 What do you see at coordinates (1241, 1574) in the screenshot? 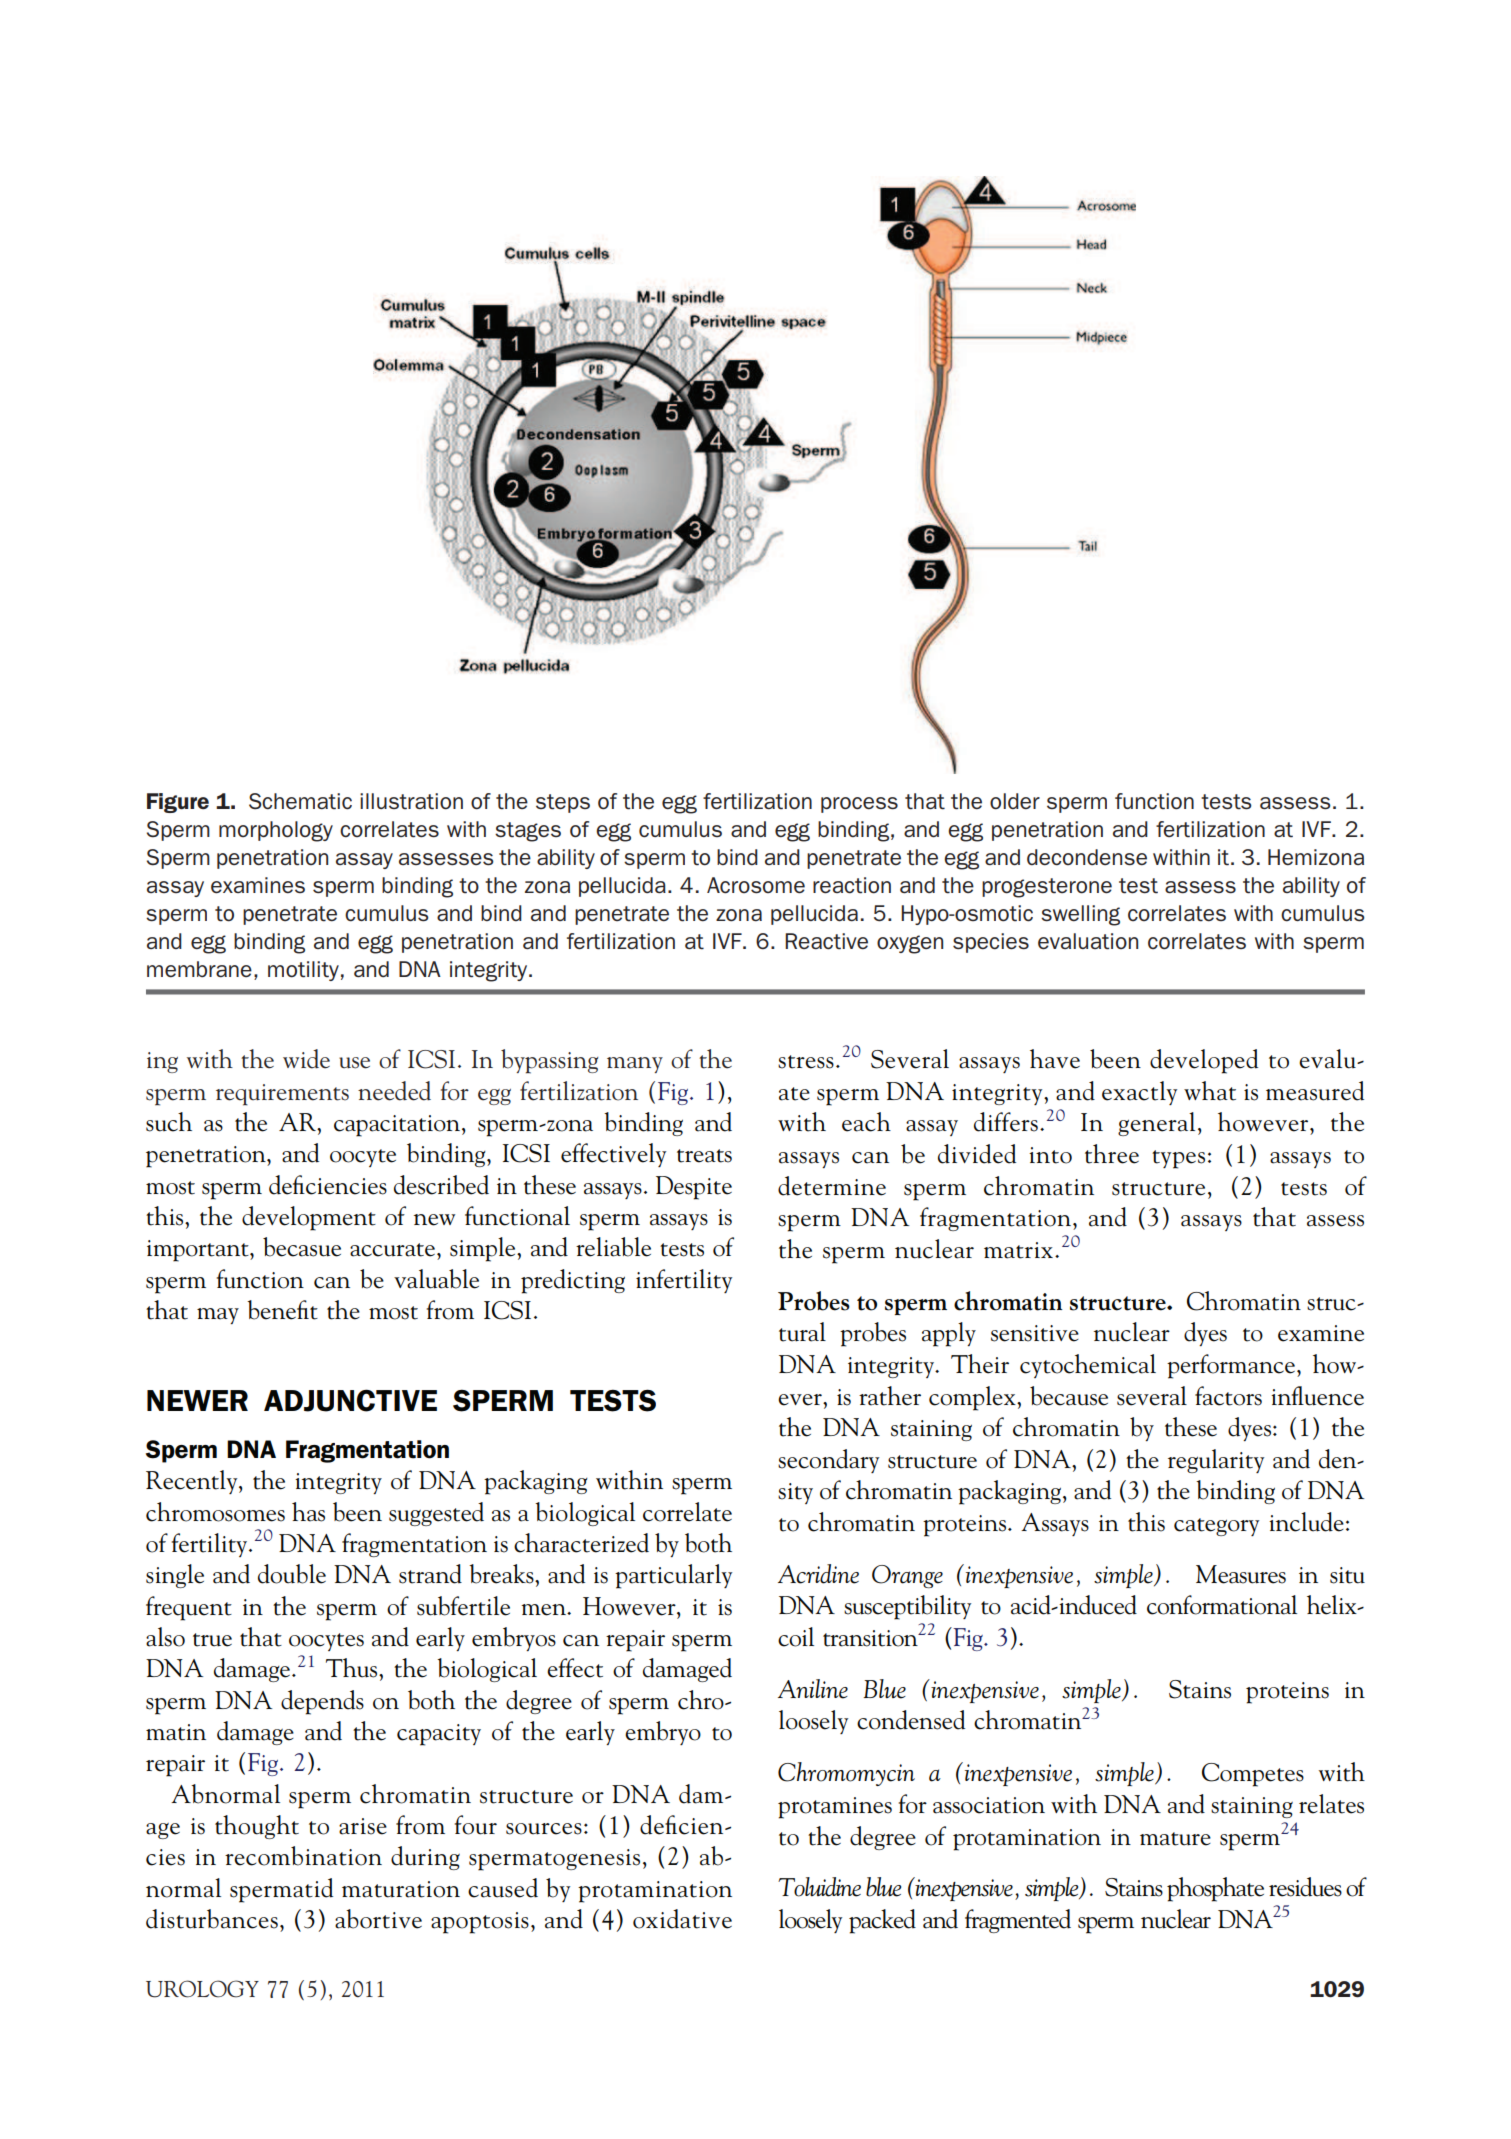
I see `Measures` at bounding box center [1241, 1574].
